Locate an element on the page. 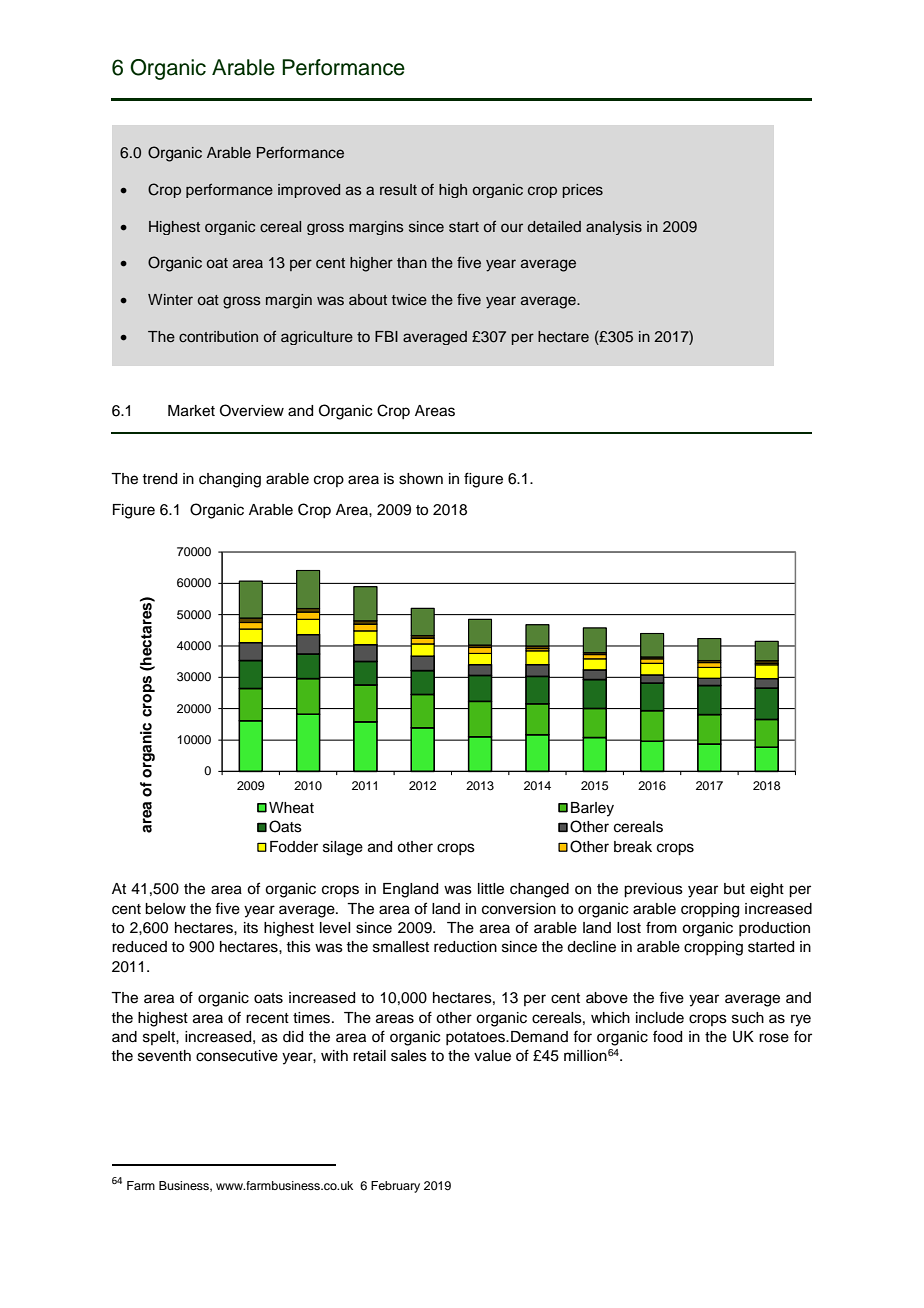 This image has width=924, height=1308. shown is located at coordinates (421, 479).
